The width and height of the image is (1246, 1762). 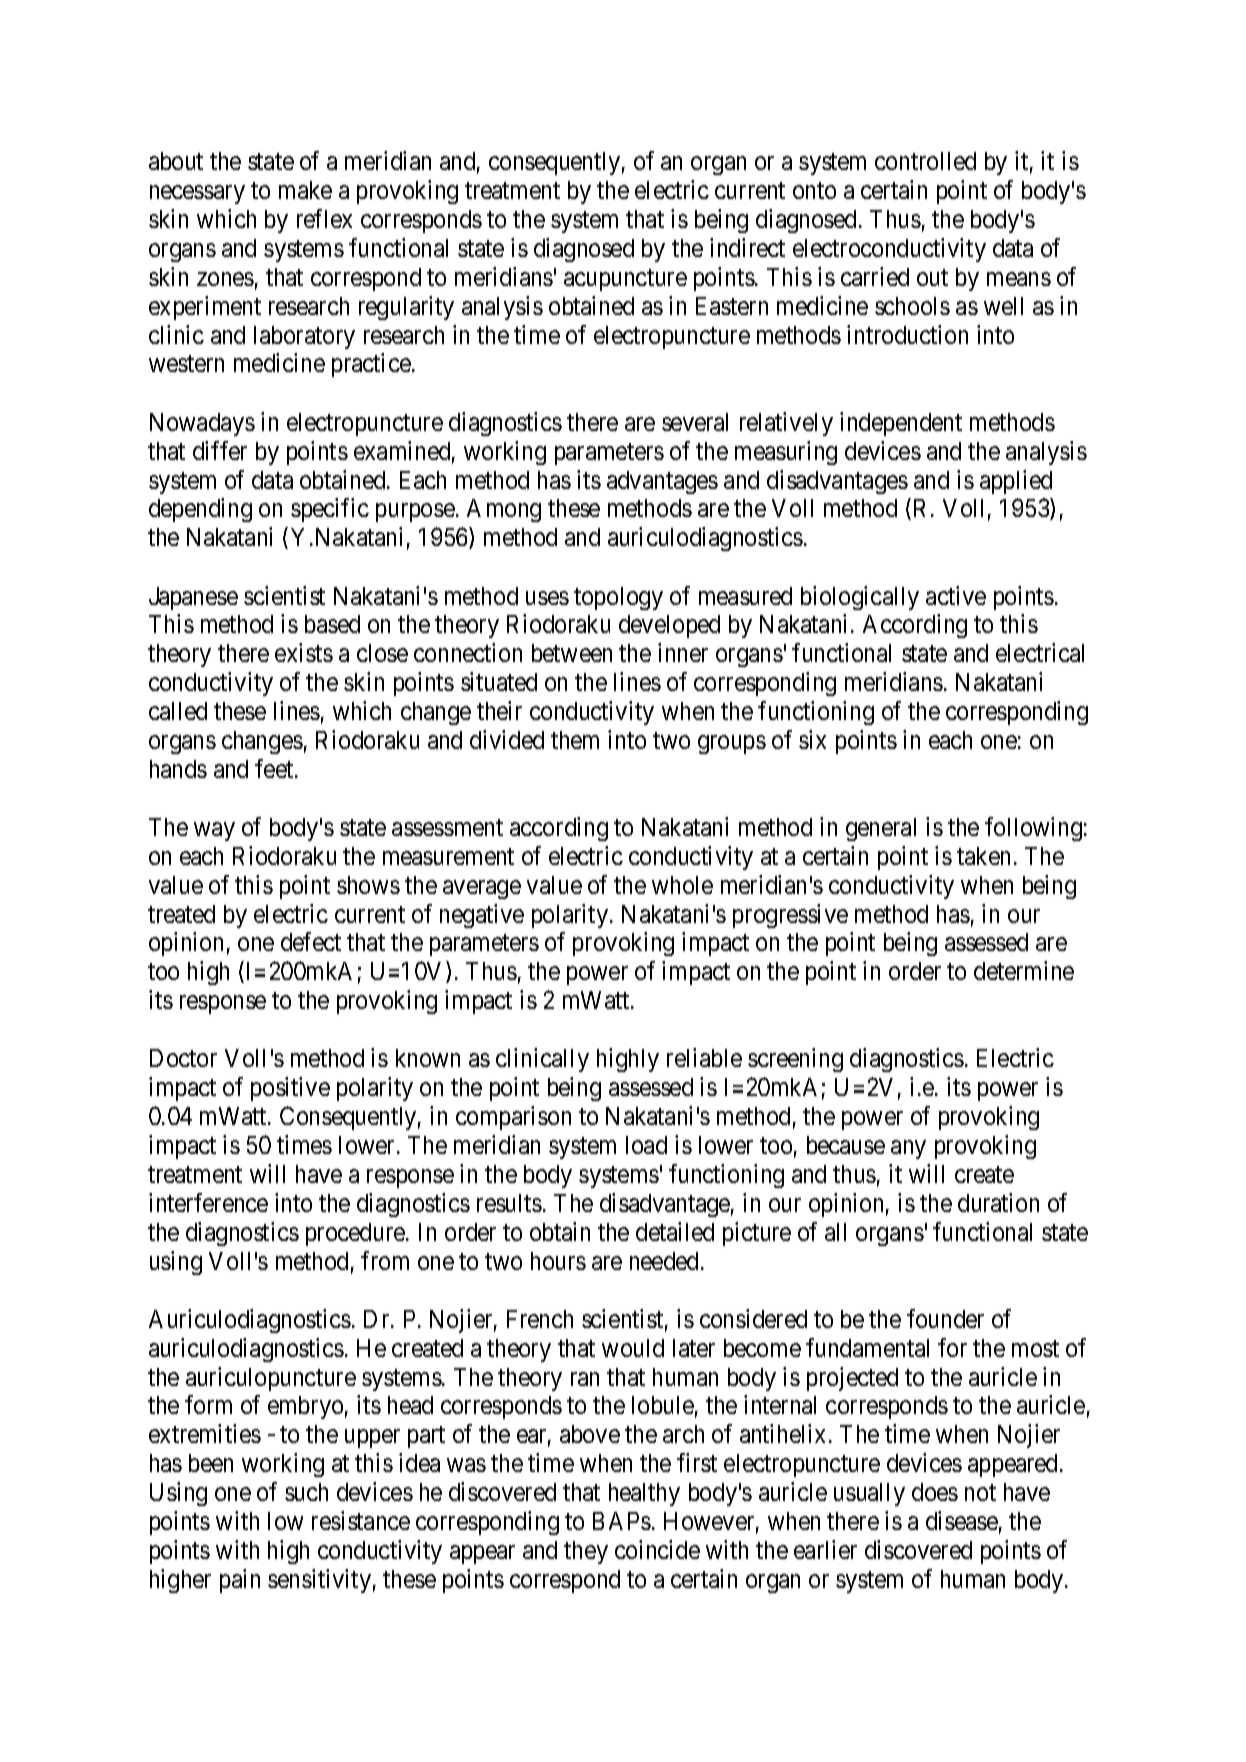 I want to click on controlled, so click(x=925, y=161).
